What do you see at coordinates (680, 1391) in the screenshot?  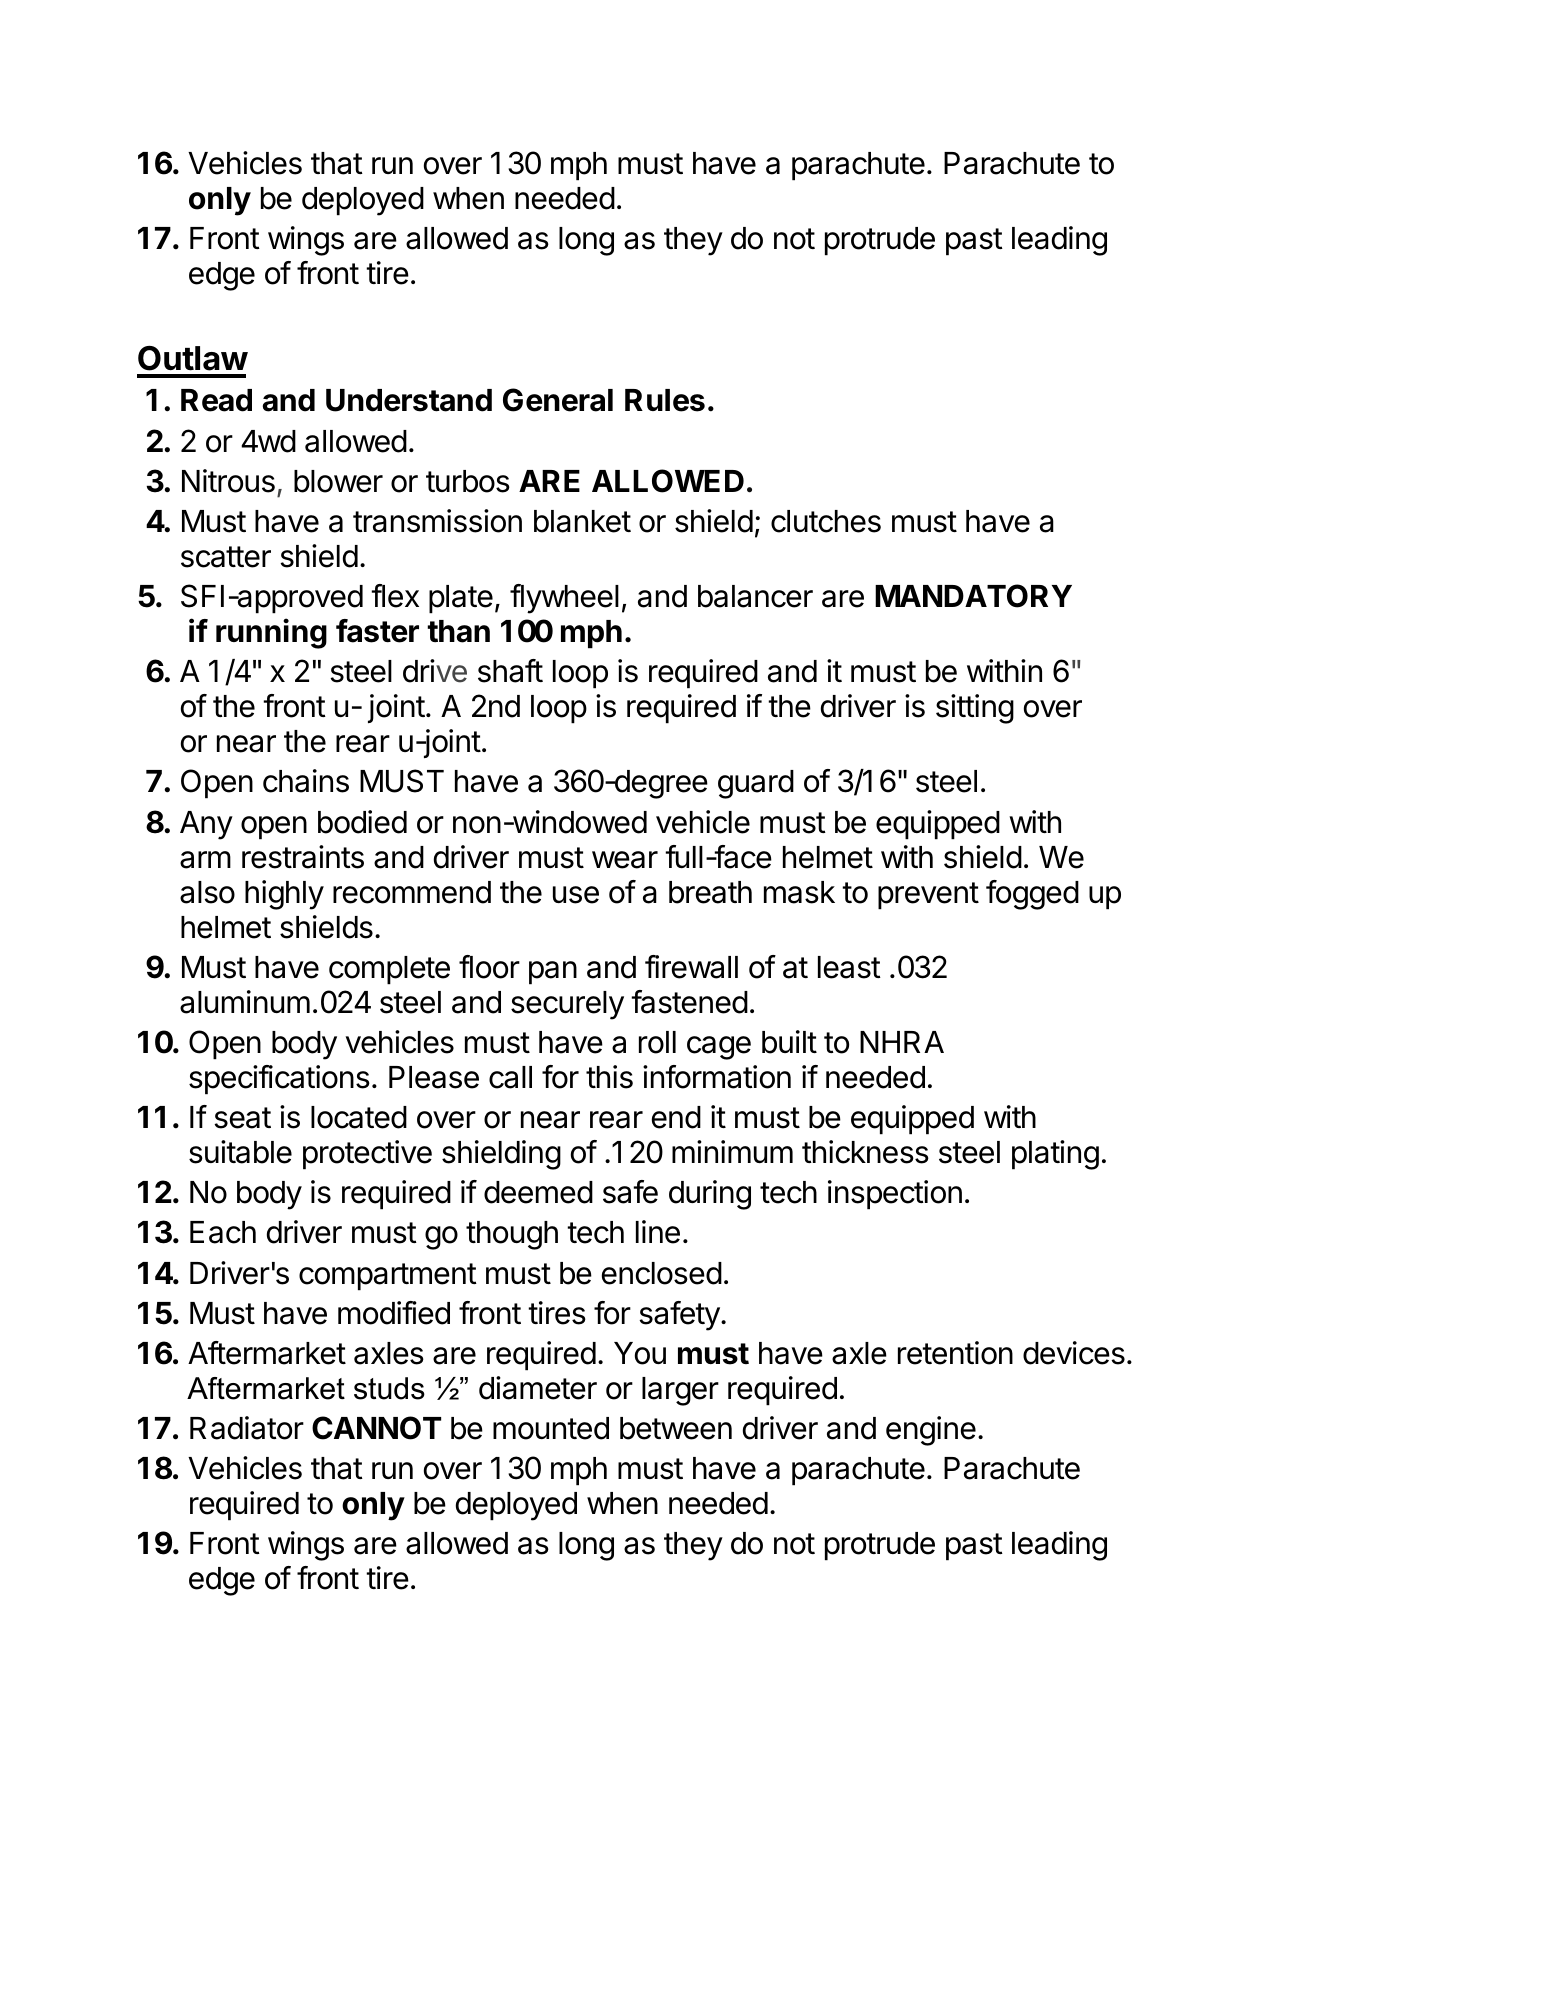 I see `larger` at bounding box center [680, 1391].
